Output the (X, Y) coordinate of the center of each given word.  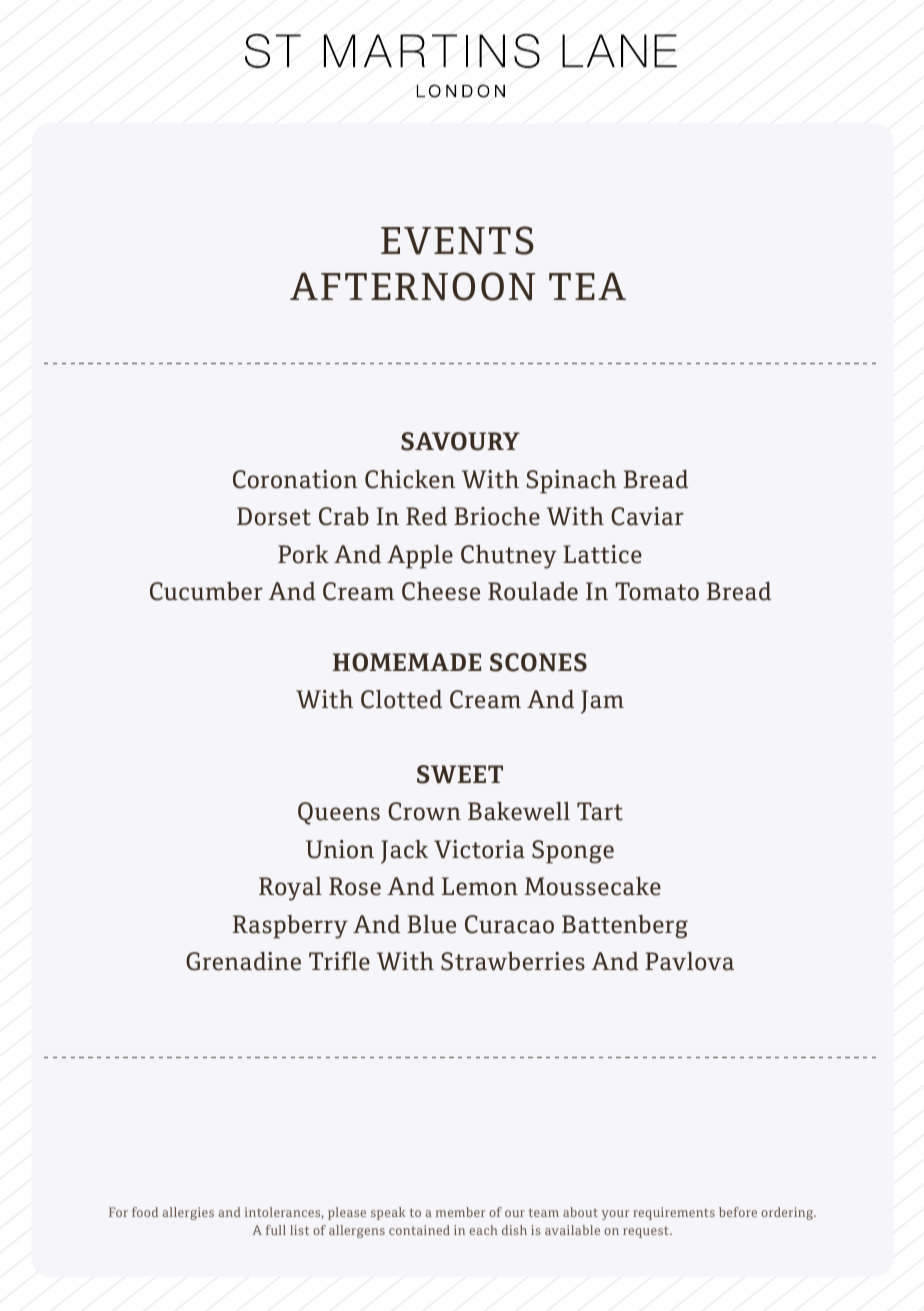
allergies (188, 1213)
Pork (303, 554)
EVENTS (457, 240)
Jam (602, 702)
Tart (600, 811)
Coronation (295, 479)
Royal (290, 889)
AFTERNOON (412, 286)
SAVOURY (460, 441)
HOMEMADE (407, 662)
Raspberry (290, 927)
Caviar (647, 516)
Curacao (509, 924)
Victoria (479, 849)
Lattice (602, 554)
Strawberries (513, 961)
